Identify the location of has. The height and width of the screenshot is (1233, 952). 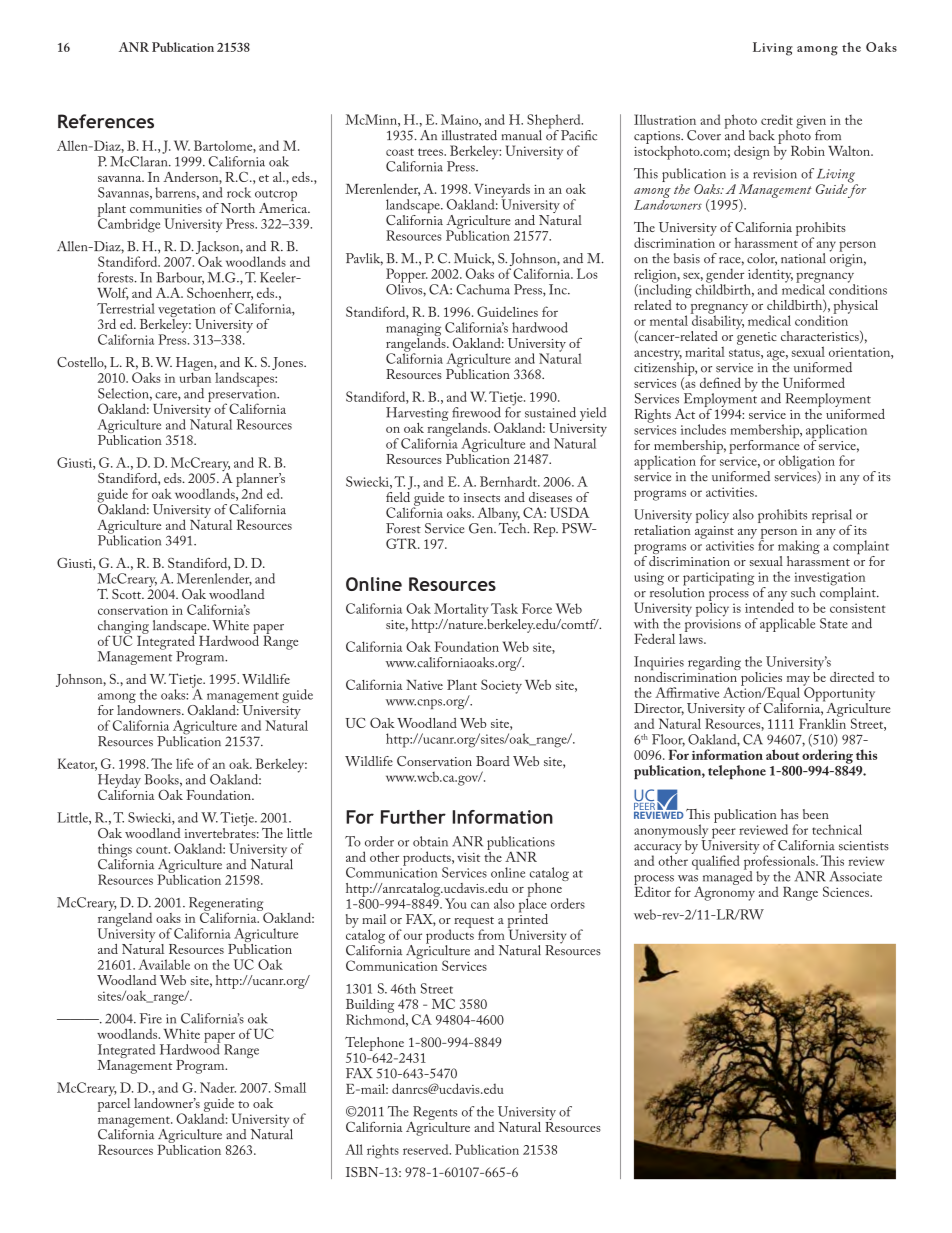
(790, 814).
